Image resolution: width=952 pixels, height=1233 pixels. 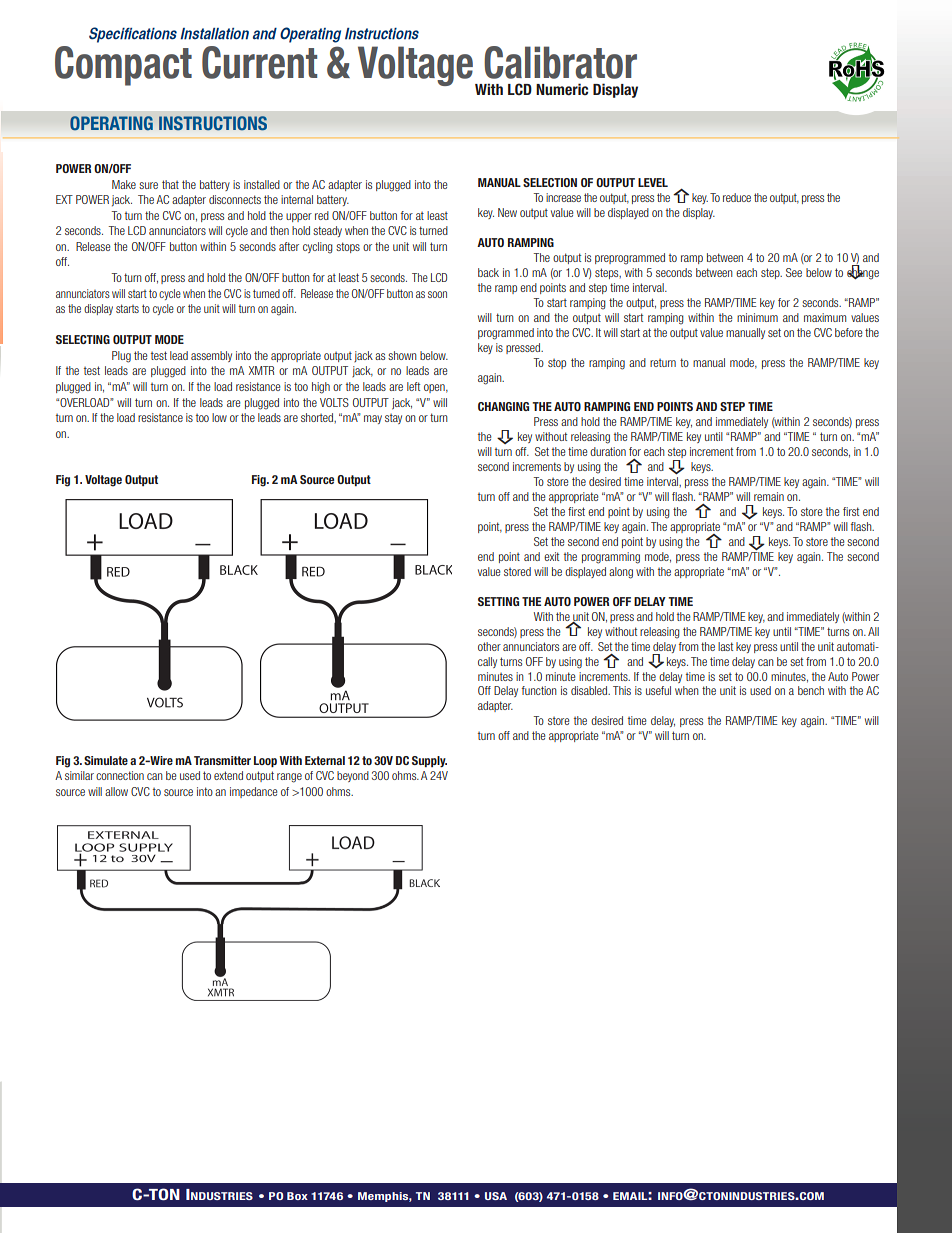 What do you see at coordinates (211, 356) in the screenshot?
I see `assembly` at bounding box center [211, 356].
